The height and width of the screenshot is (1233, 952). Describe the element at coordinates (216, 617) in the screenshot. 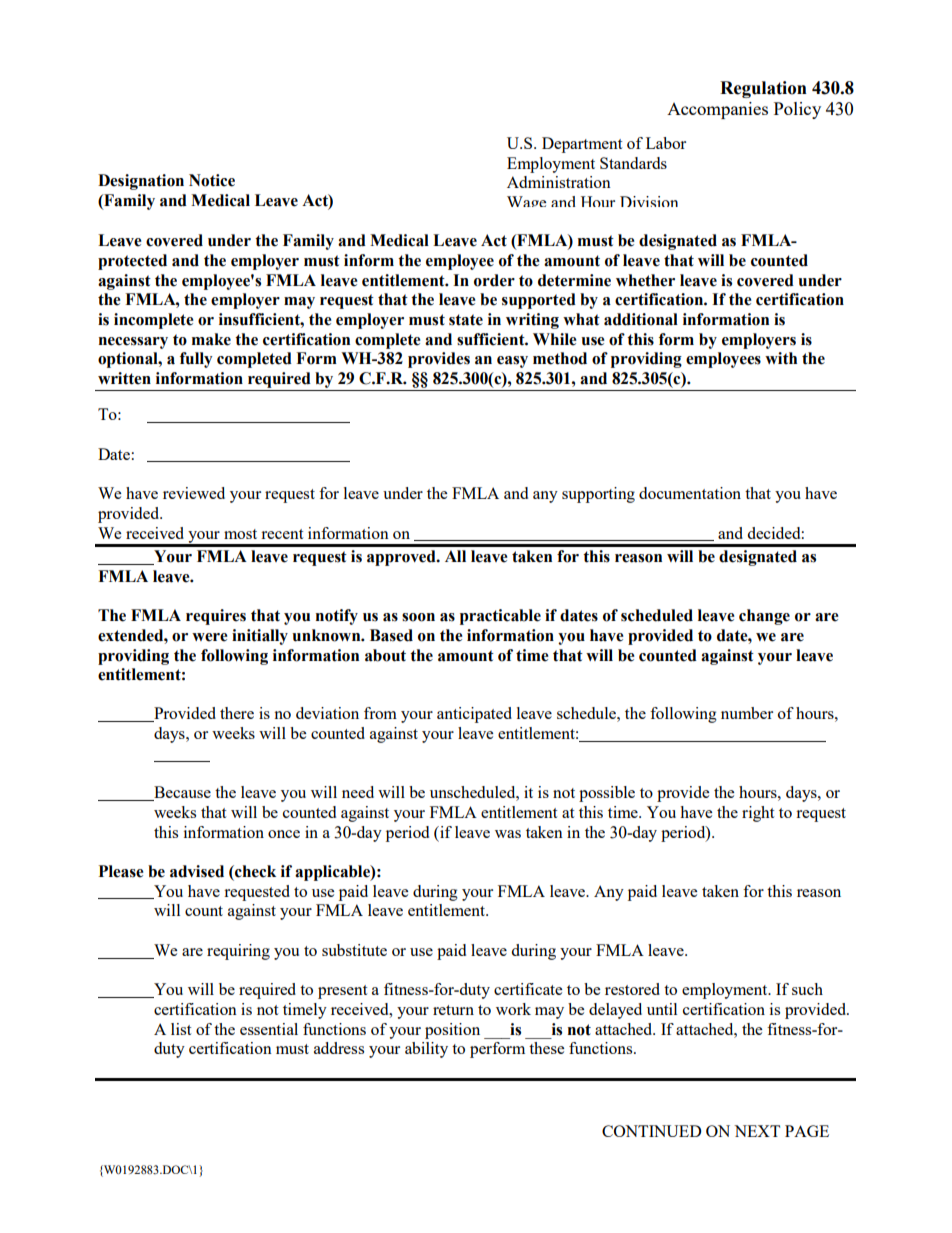

I see `requires` at that location.
